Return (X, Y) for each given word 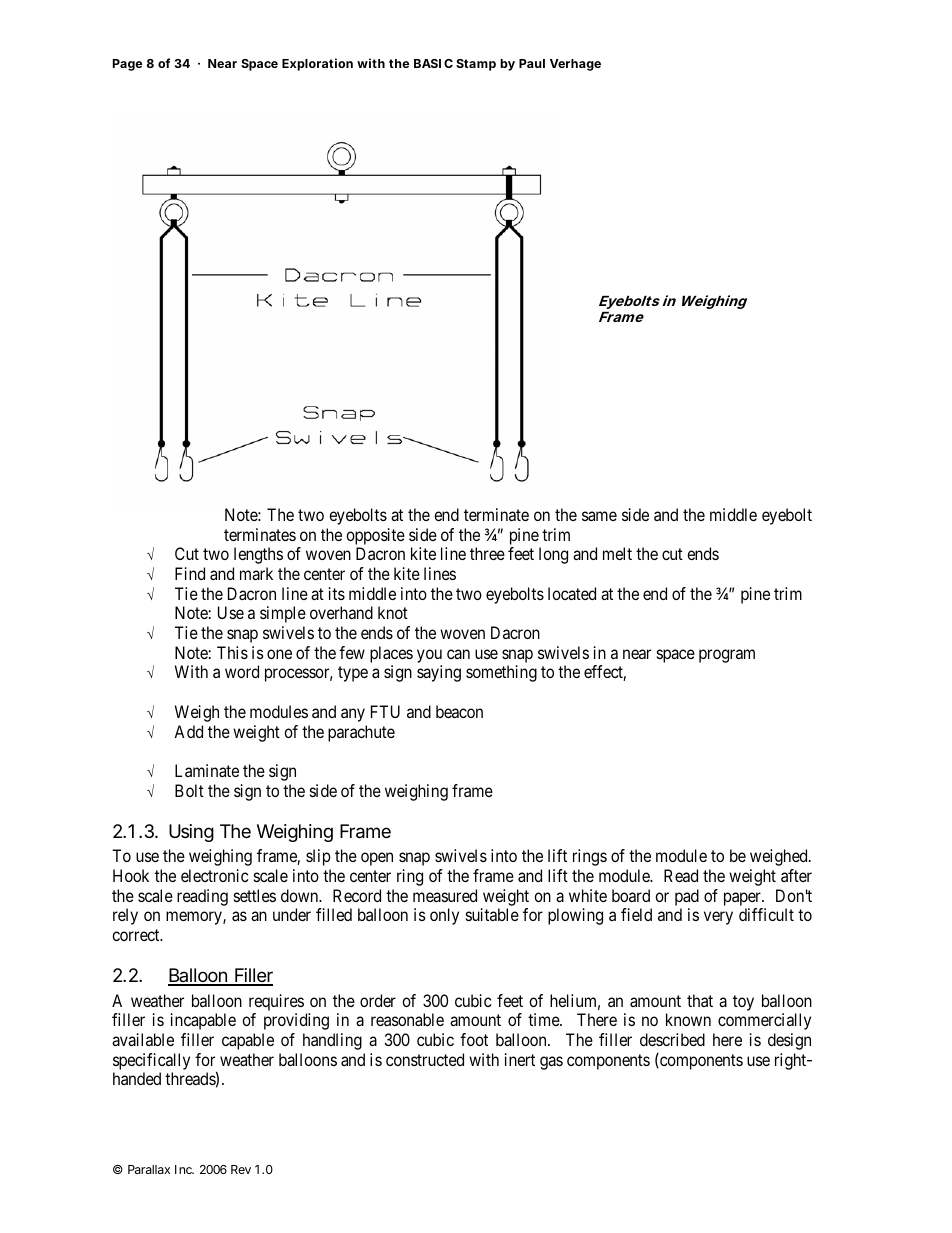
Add (188, 731)
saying (439, 673)
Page (127, 65)
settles (255, 895)
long (553, 555)
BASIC (433, 63)
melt (617, 553)
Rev (241, 1169)
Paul (532, 63)
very (718, 918)
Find (190, 573)
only (444, 916)
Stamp (476, 65)
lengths (258, 555)
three (487, 553)
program (727, 656)
